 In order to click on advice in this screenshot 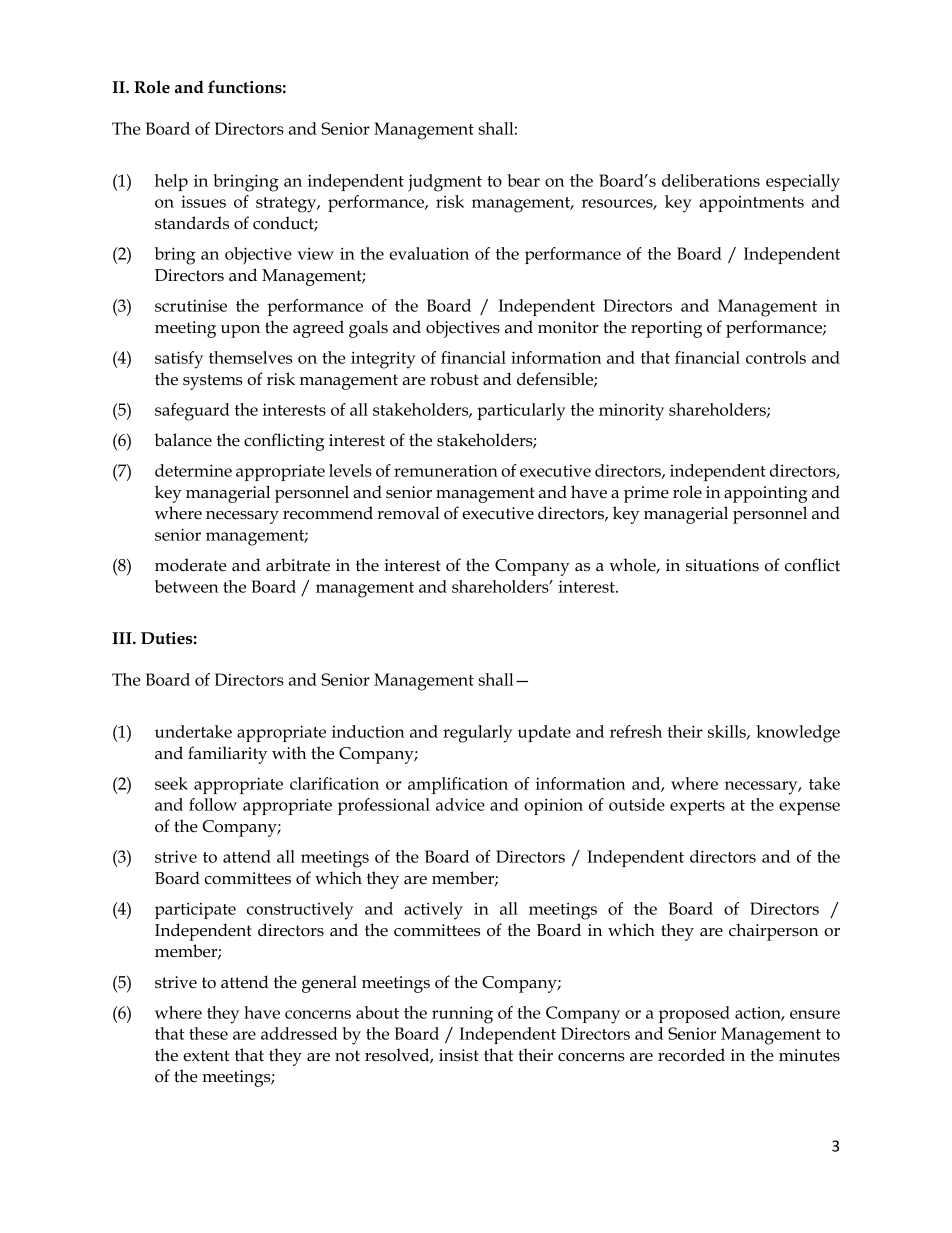, I will do `click(460, 804)`.
